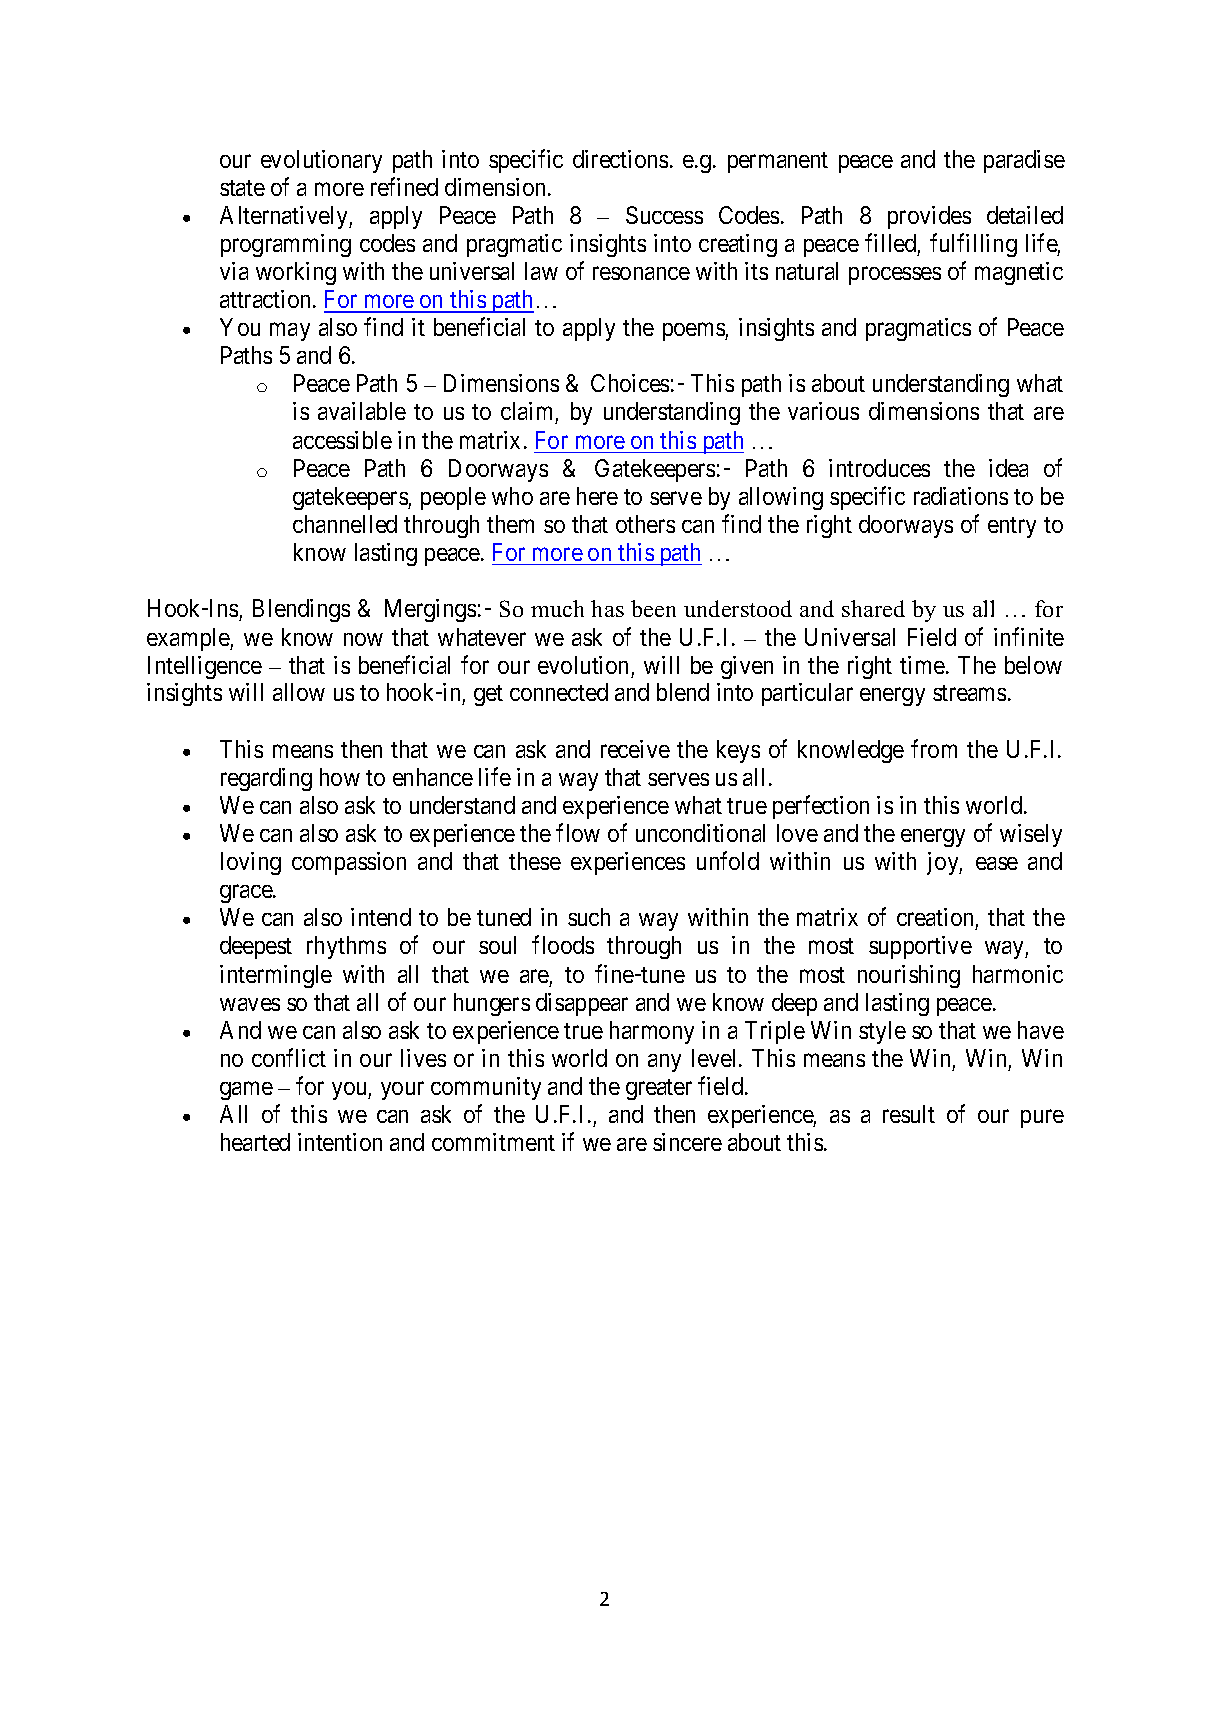 The width and height of the screenshot is (1210, 1712). What do you see at coordinates (929, 217) in the screenshot?
I see `provides` at bounding box center [929, 217].
